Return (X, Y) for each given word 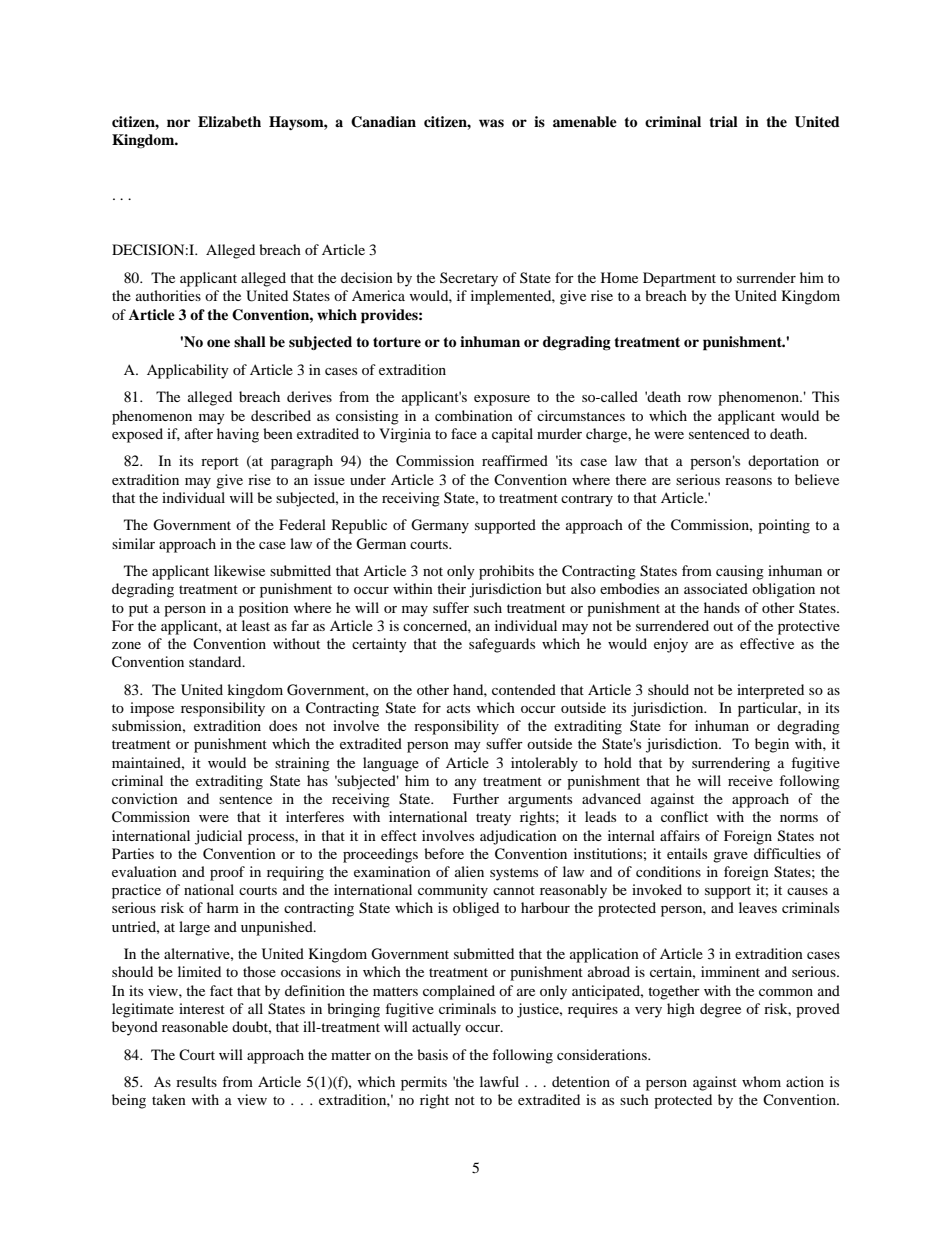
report (220, 463)
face (464, 433)
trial (723, 121)
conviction (145, 798)
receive (750, 780)
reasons (748, 481)
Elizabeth (229, 121)
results (196, 1081)
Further (476, 798)
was (491, 123)
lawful (499, 1081)
